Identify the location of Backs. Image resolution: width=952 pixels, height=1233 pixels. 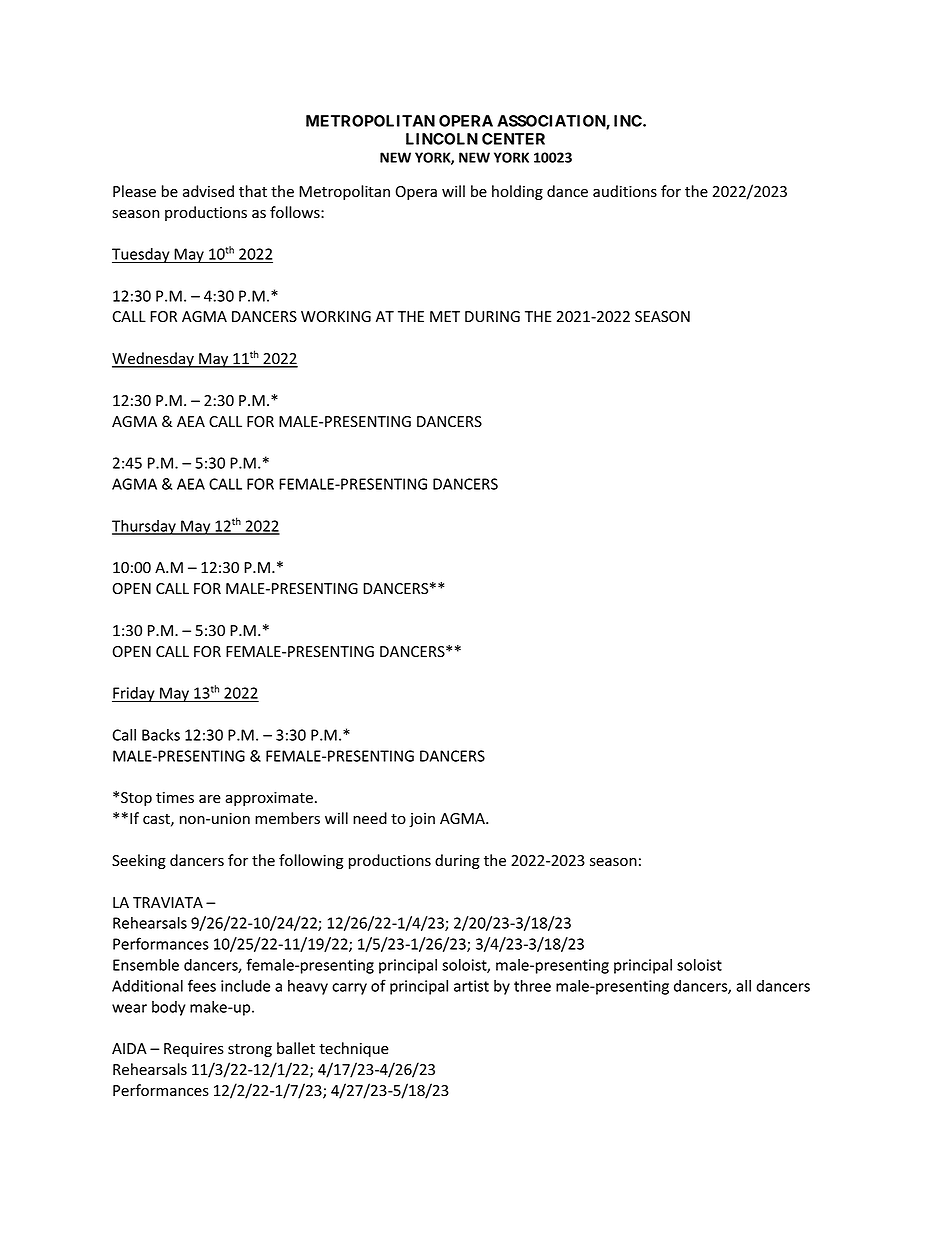
(161, 735).
